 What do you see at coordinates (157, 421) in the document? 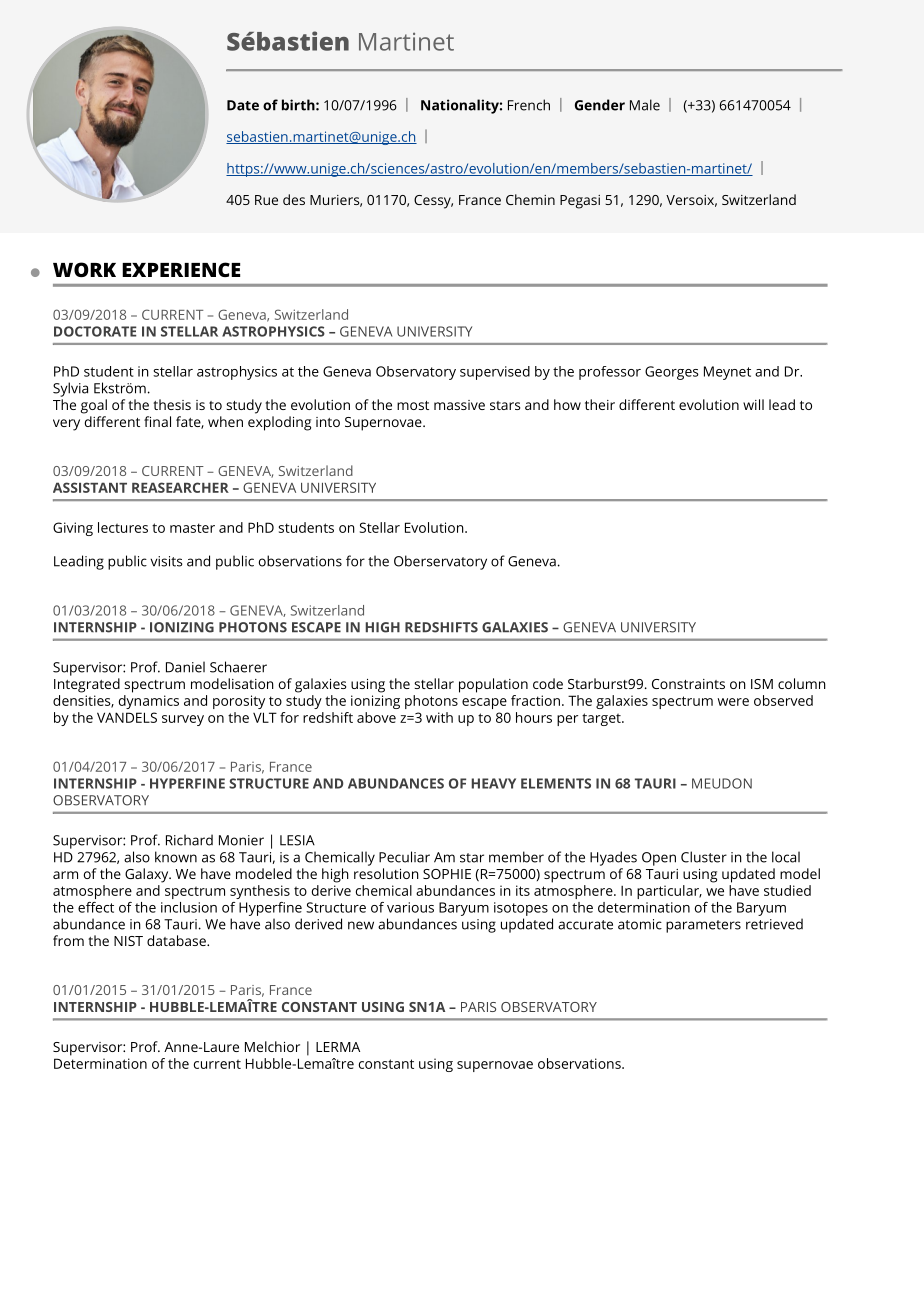
I see `final` at bounding box center [157, 421].
